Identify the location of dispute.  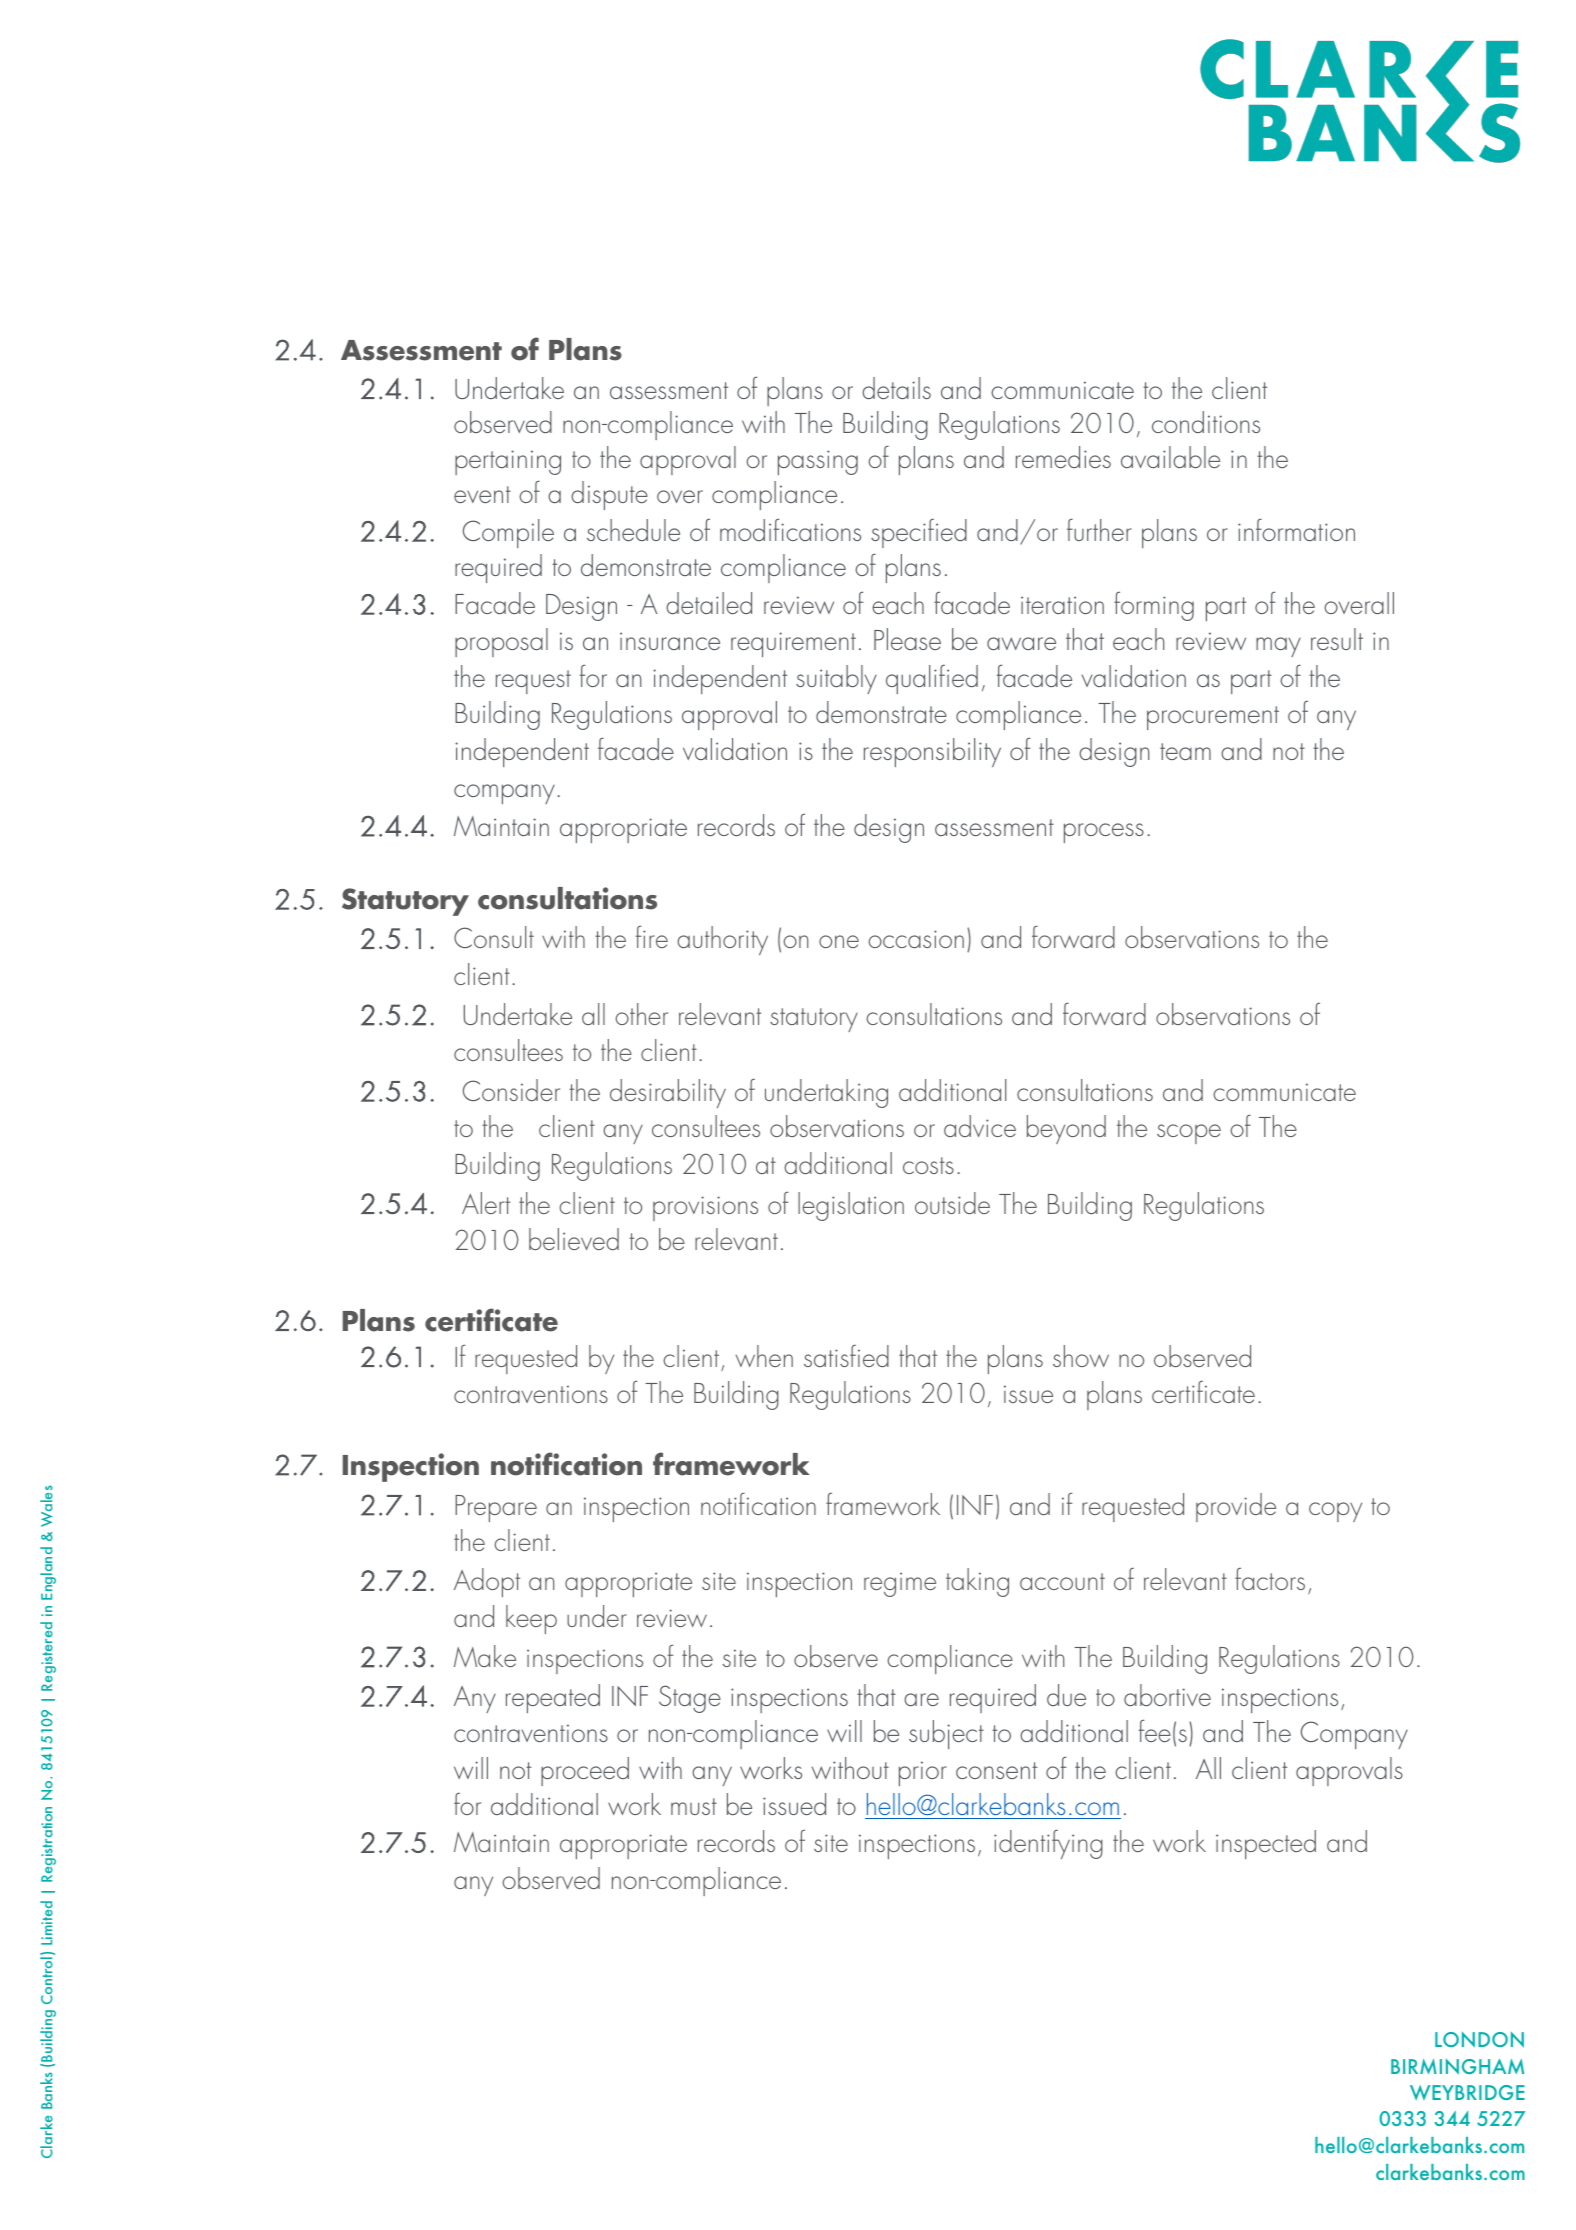
(609, 495).
